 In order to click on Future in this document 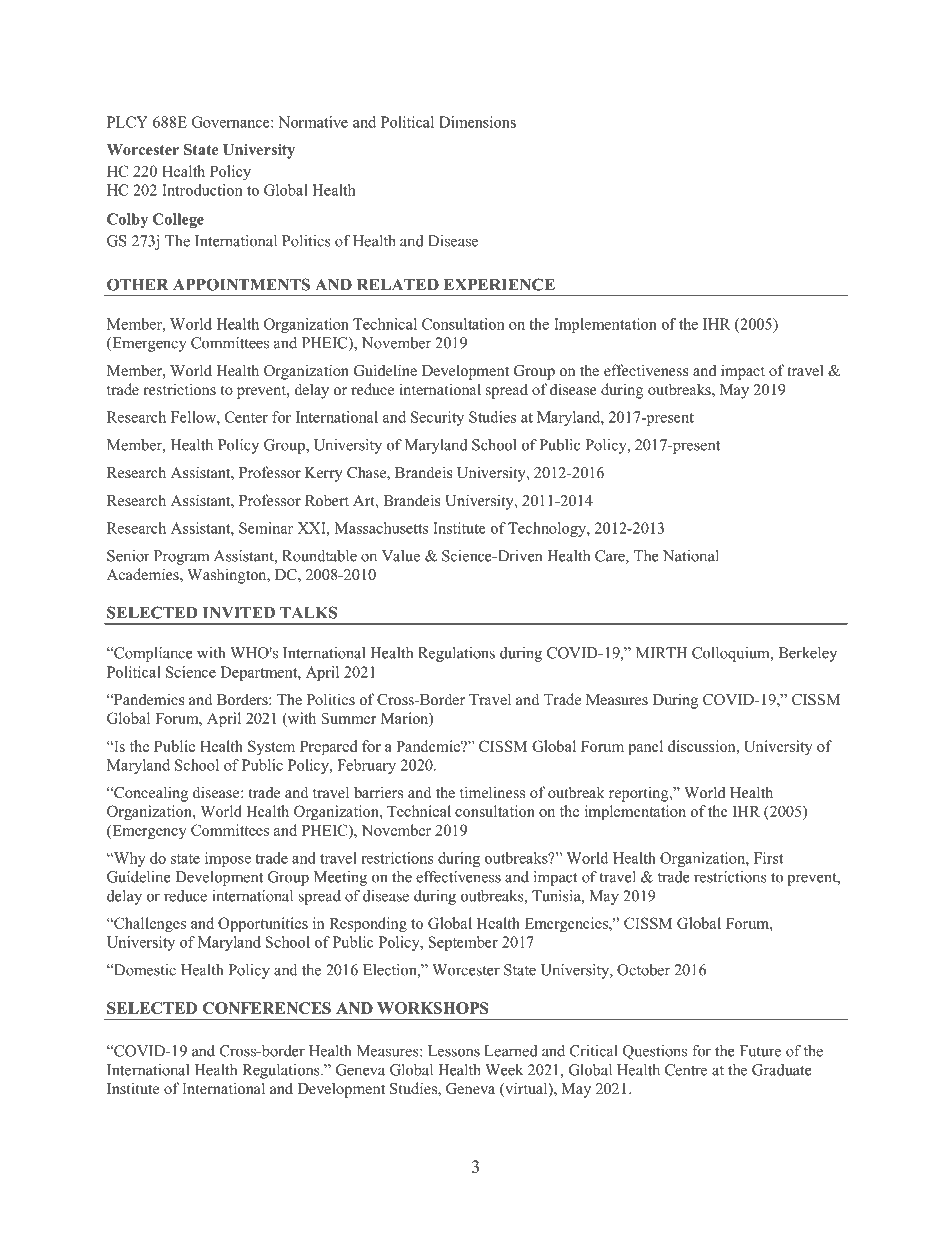, I will do `click(760, 1051)`.
